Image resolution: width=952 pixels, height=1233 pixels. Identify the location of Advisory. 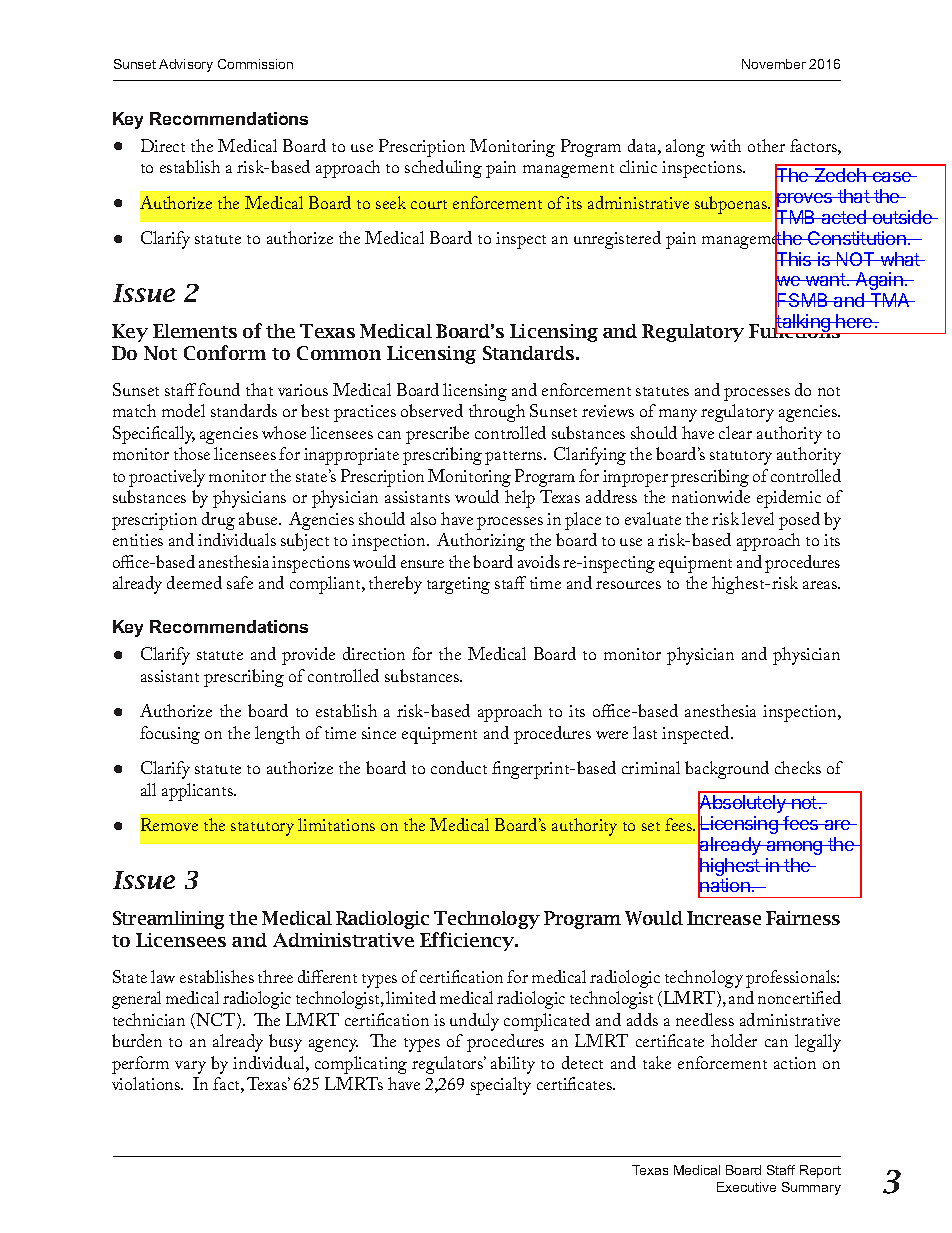
(186, 65).
